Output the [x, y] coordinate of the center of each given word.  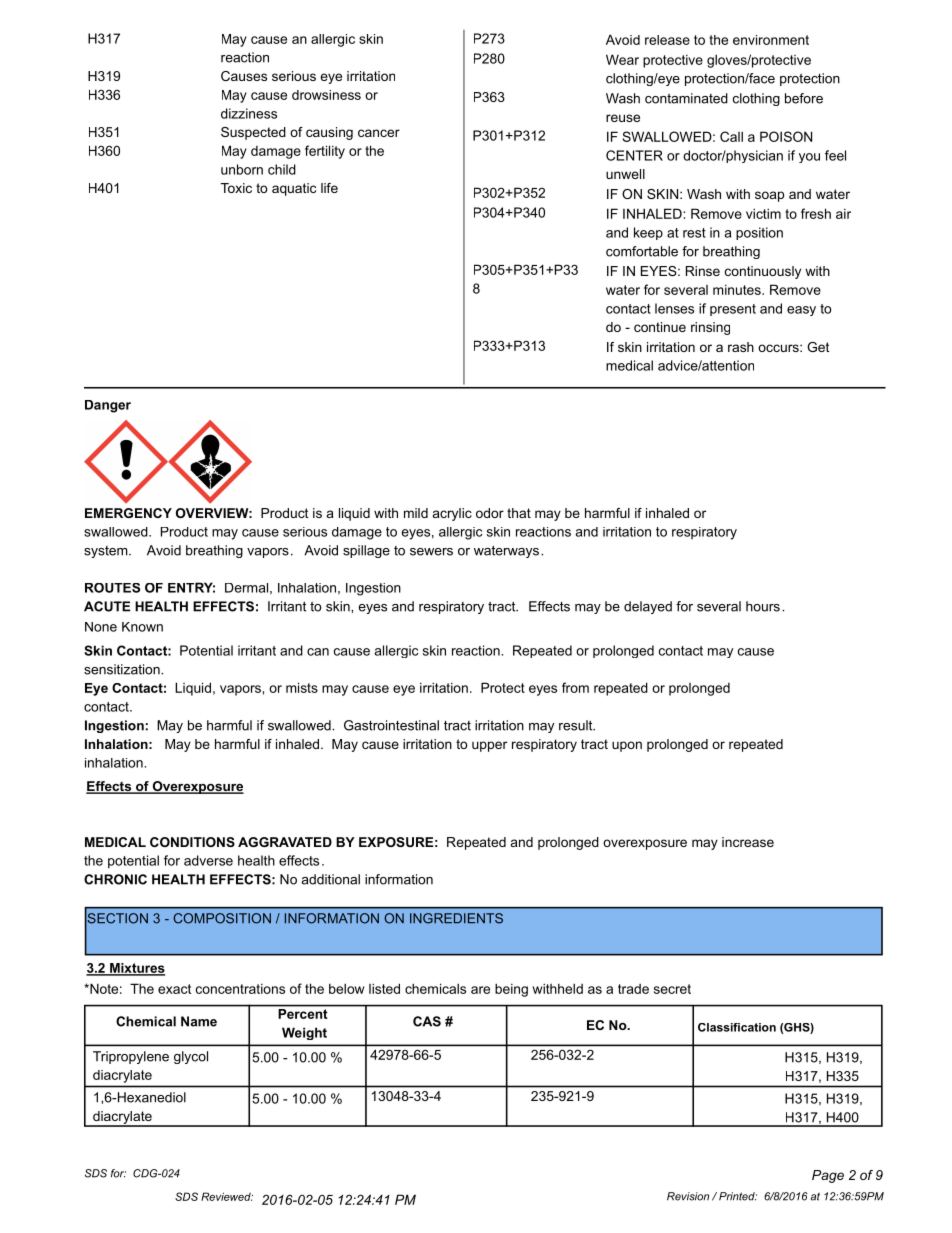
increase [748, 842]
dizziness [249, 113]
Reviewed [227, 1196]
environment [771, 40]
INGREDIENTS [456, 918]
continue [660, 327]
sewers [431, 552]
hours [763, 606]
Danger [108, 406]
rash [741, 347]
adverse [208, 860]
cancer [379, 133]
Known [142, 627]
